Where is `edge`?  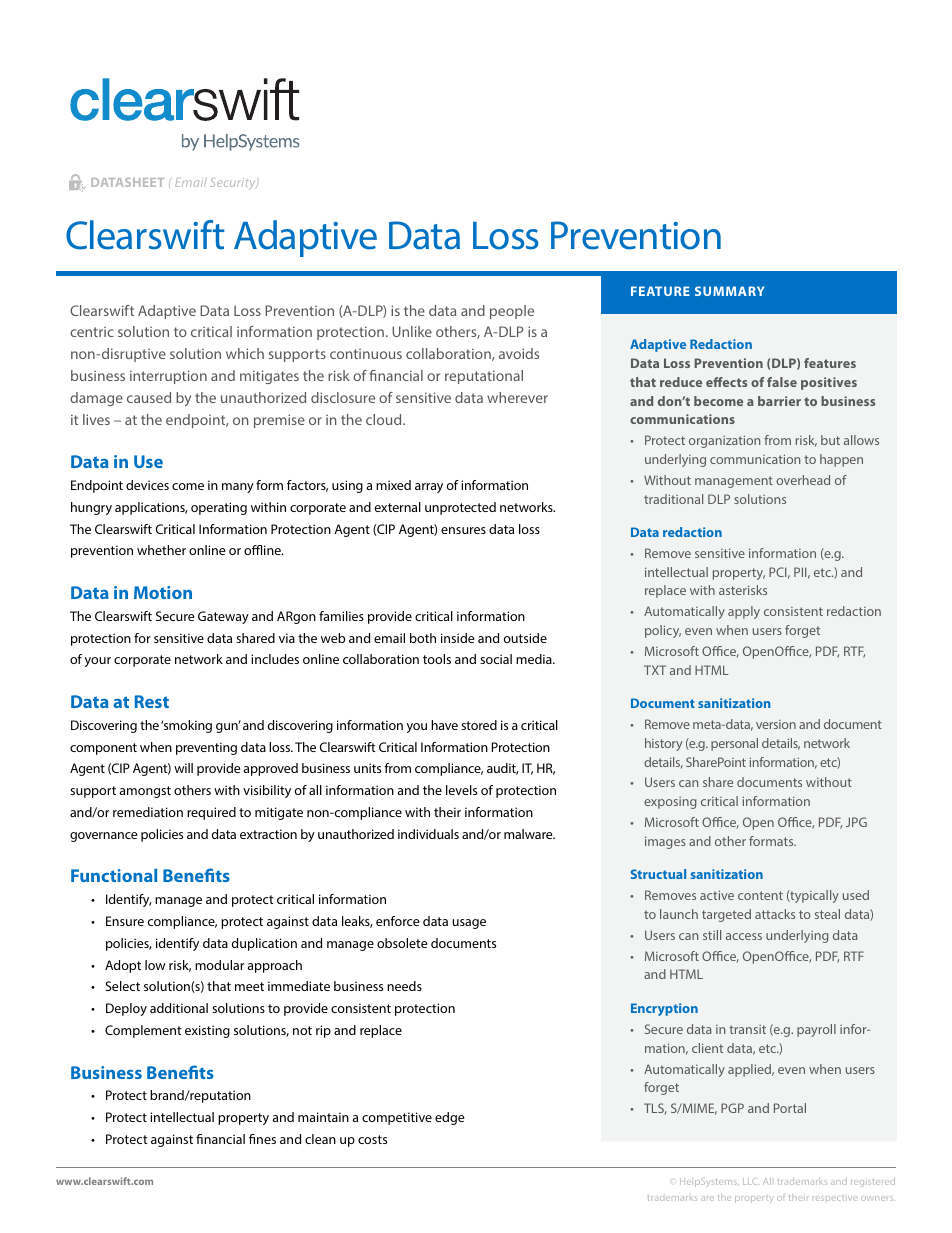 edge is located at coordinates (450, 1118).
